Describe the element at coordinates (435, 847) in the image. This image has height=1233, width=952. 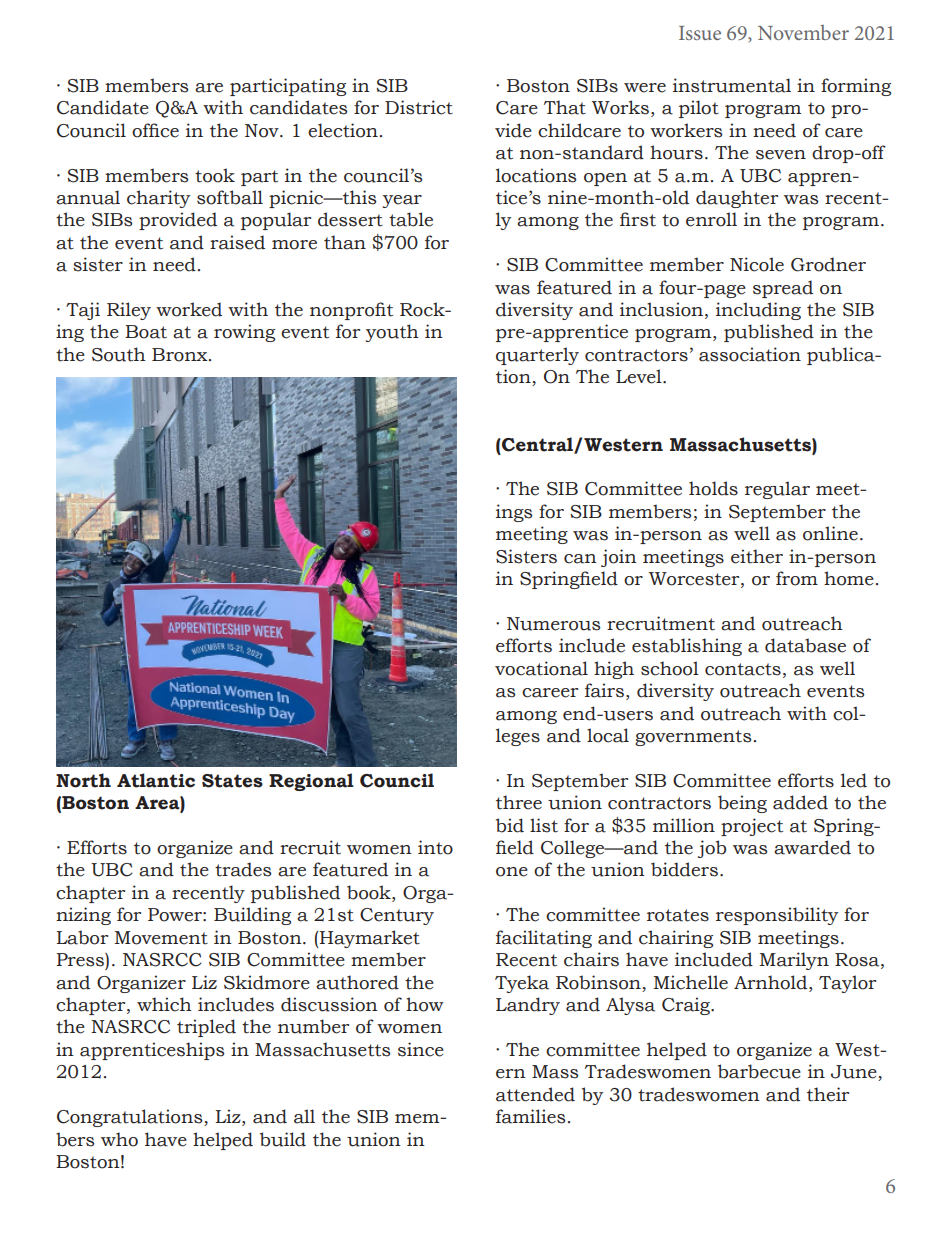
I see `into` at that location.
